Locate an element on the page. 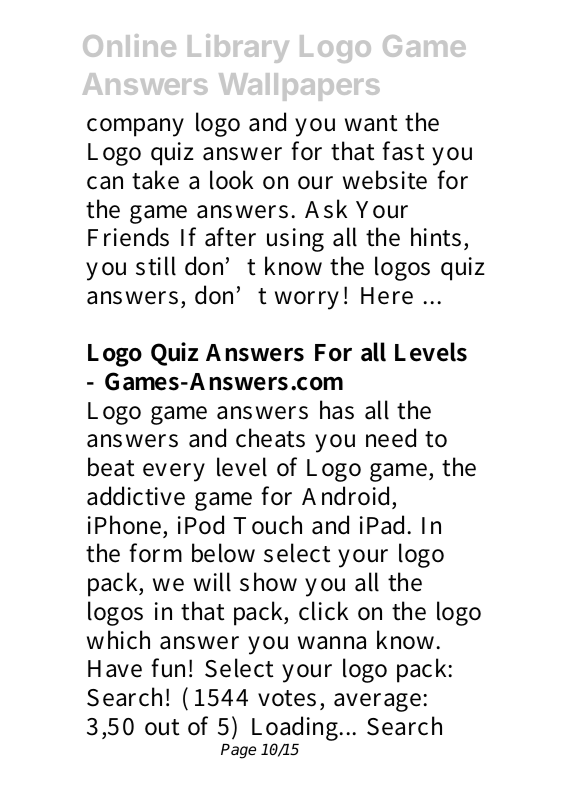 Image resolution: width=570 pixels, height=804 pixels. need is located at coordinates (391, 438).
